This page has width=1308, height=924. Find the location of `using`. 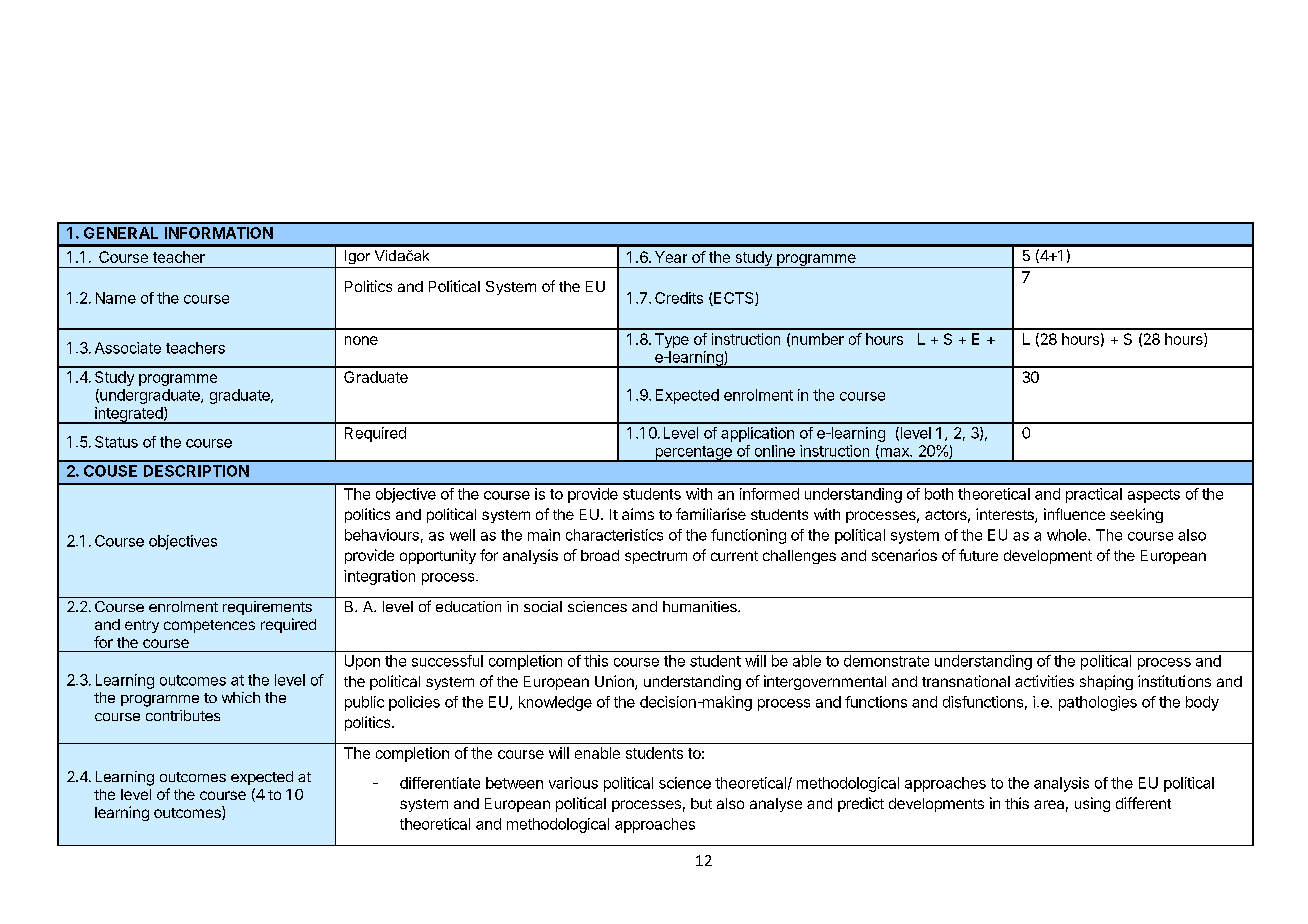

using is located at coordinates (1092, 804).
